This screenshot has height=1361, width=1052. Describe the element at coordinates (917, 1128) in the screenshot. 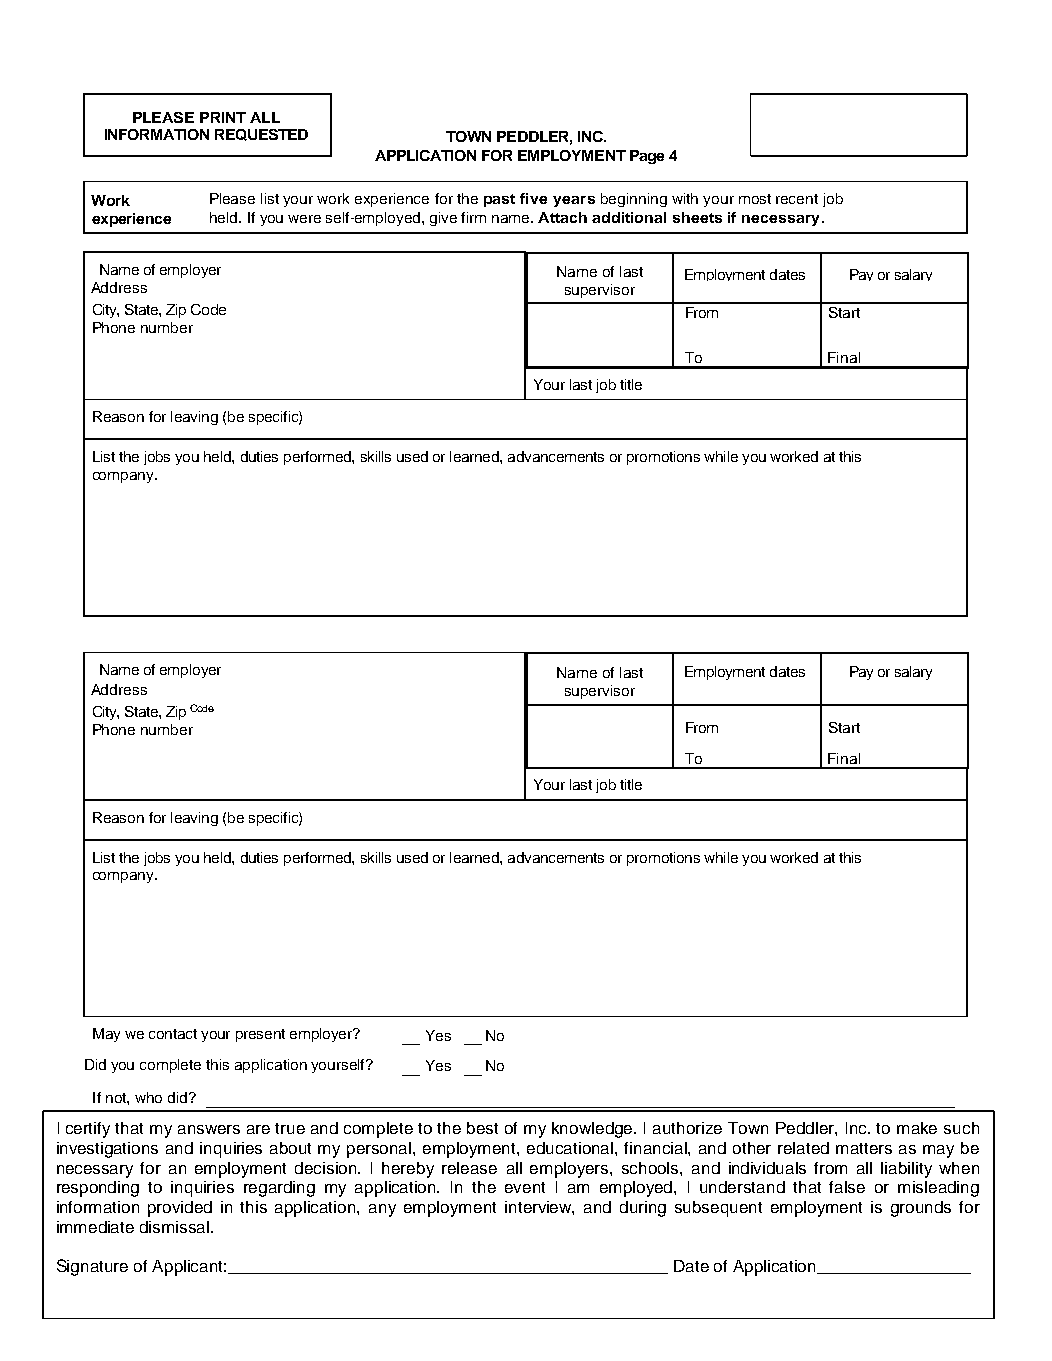

I see `make` at that location.
